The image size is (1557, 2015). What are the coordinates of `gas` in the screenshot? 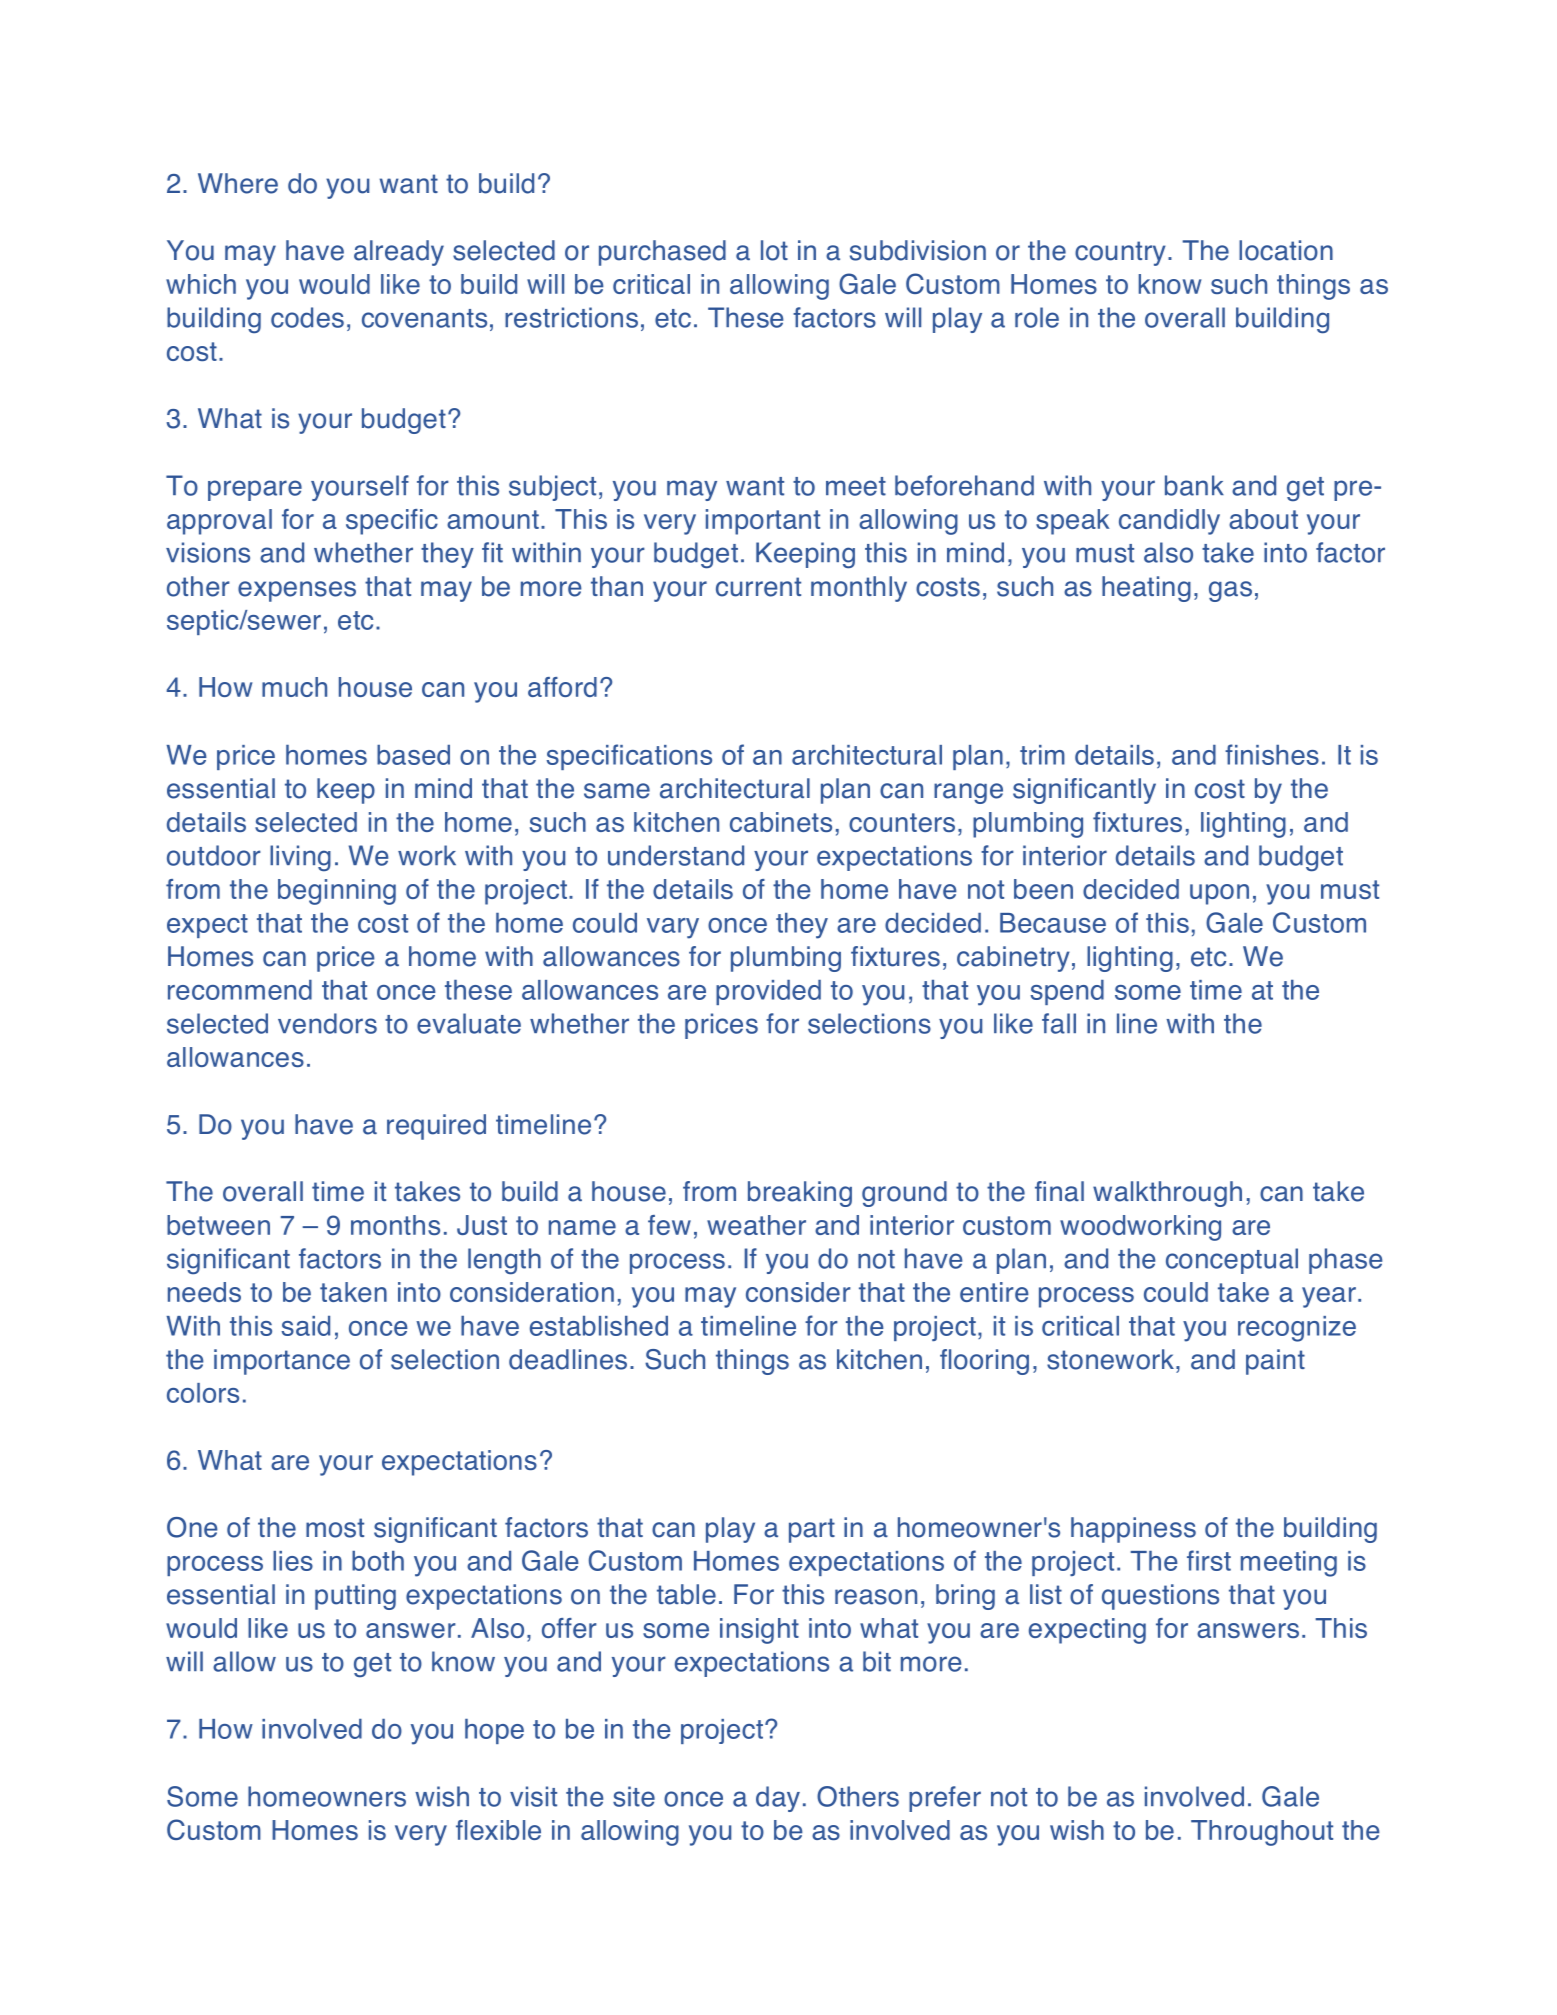 It's located at (1230, 591).
